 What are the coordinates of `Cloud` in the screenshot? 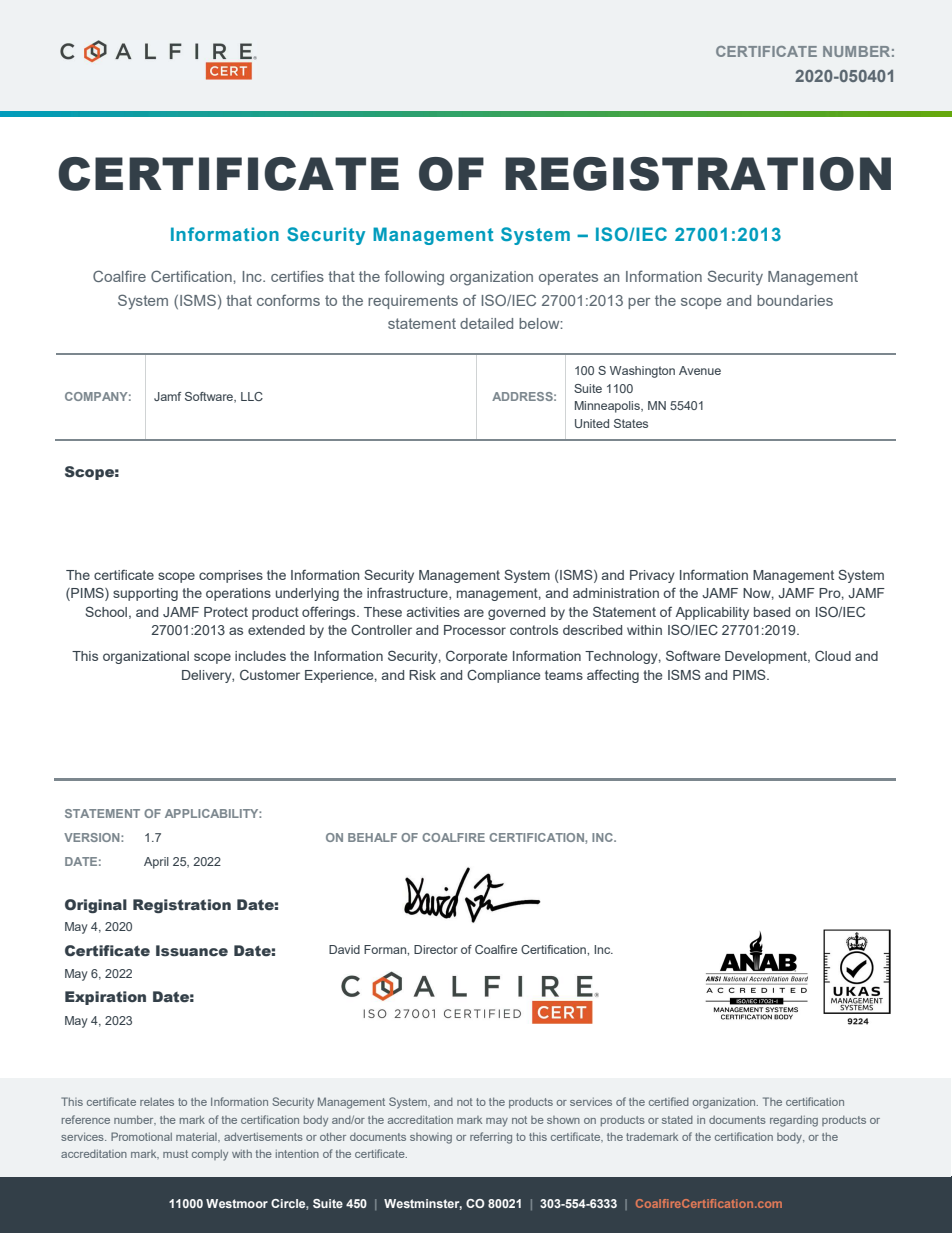 It's located at (833, 655).
